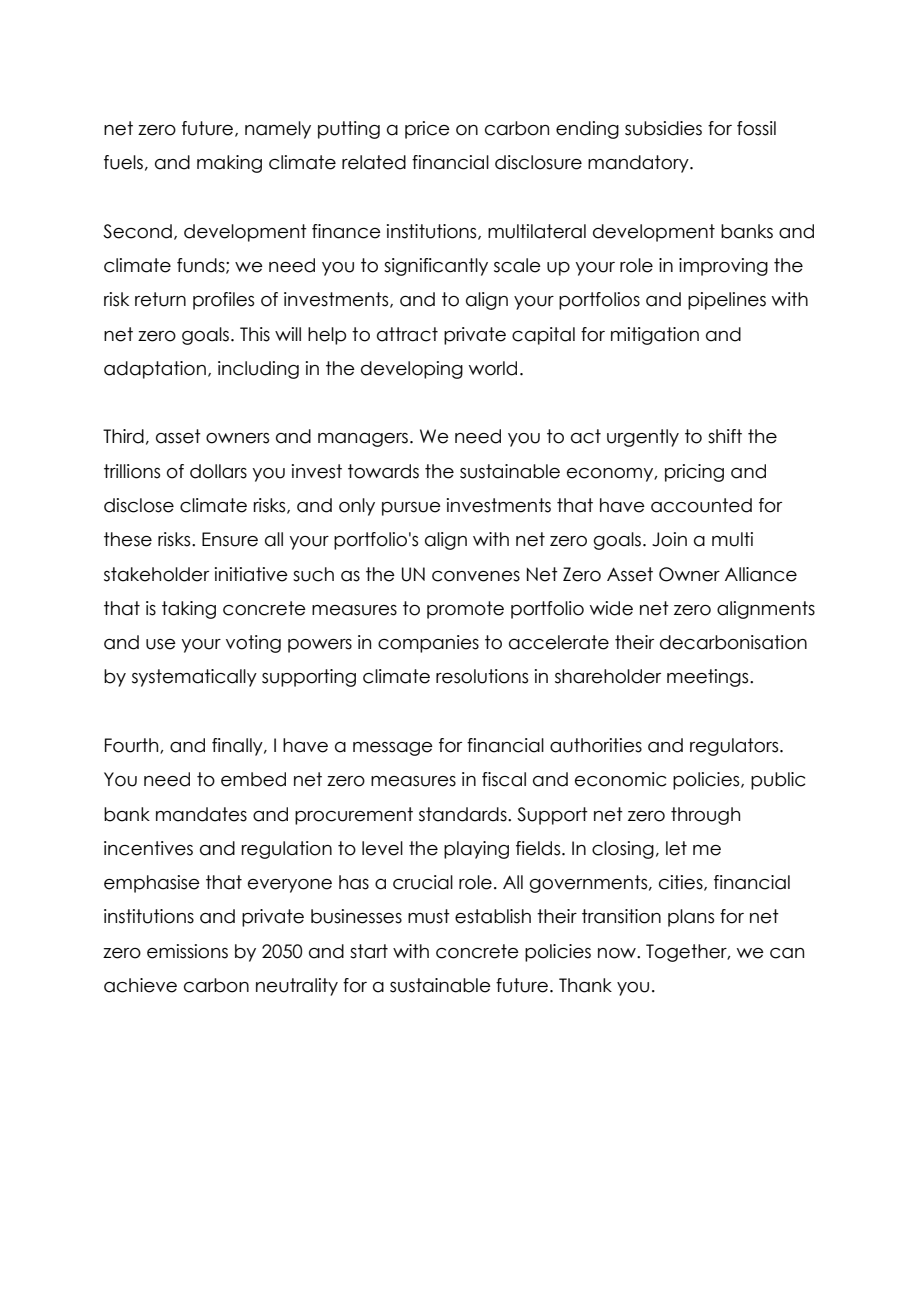 The width and height of the screenshot is (924, 1308). I want to click on emissions, so click(187, 951).
